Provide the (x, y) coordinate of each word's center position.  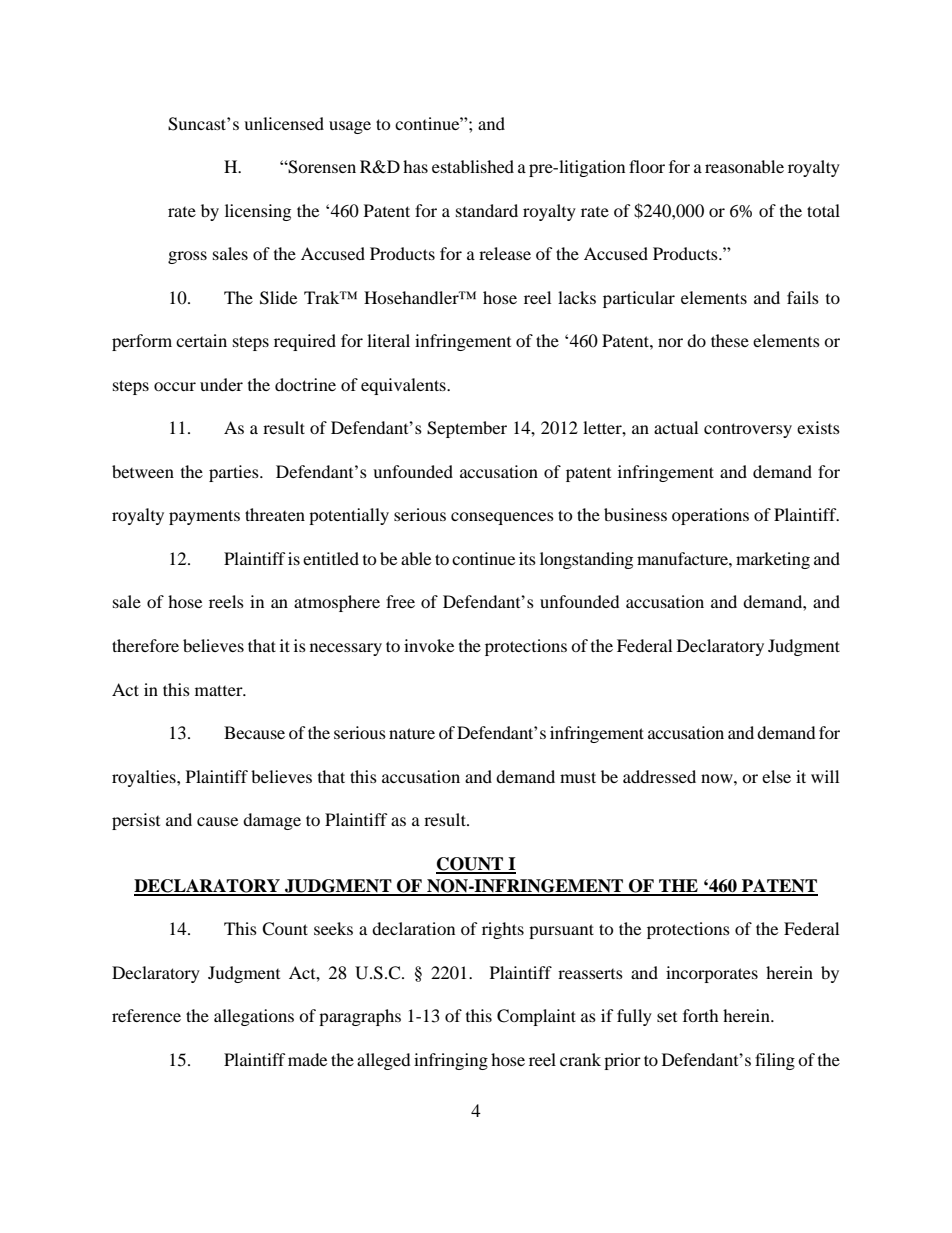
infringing (451, 1061)
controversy (748, 430)
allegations (254, 1017)
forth (701, 1015)
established (473, 166)
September (467, 429)
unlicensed (284, 123)
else (776, 776)
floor (647, 166)
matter (220, 690)
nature (412, 733)
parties (235, 473)
